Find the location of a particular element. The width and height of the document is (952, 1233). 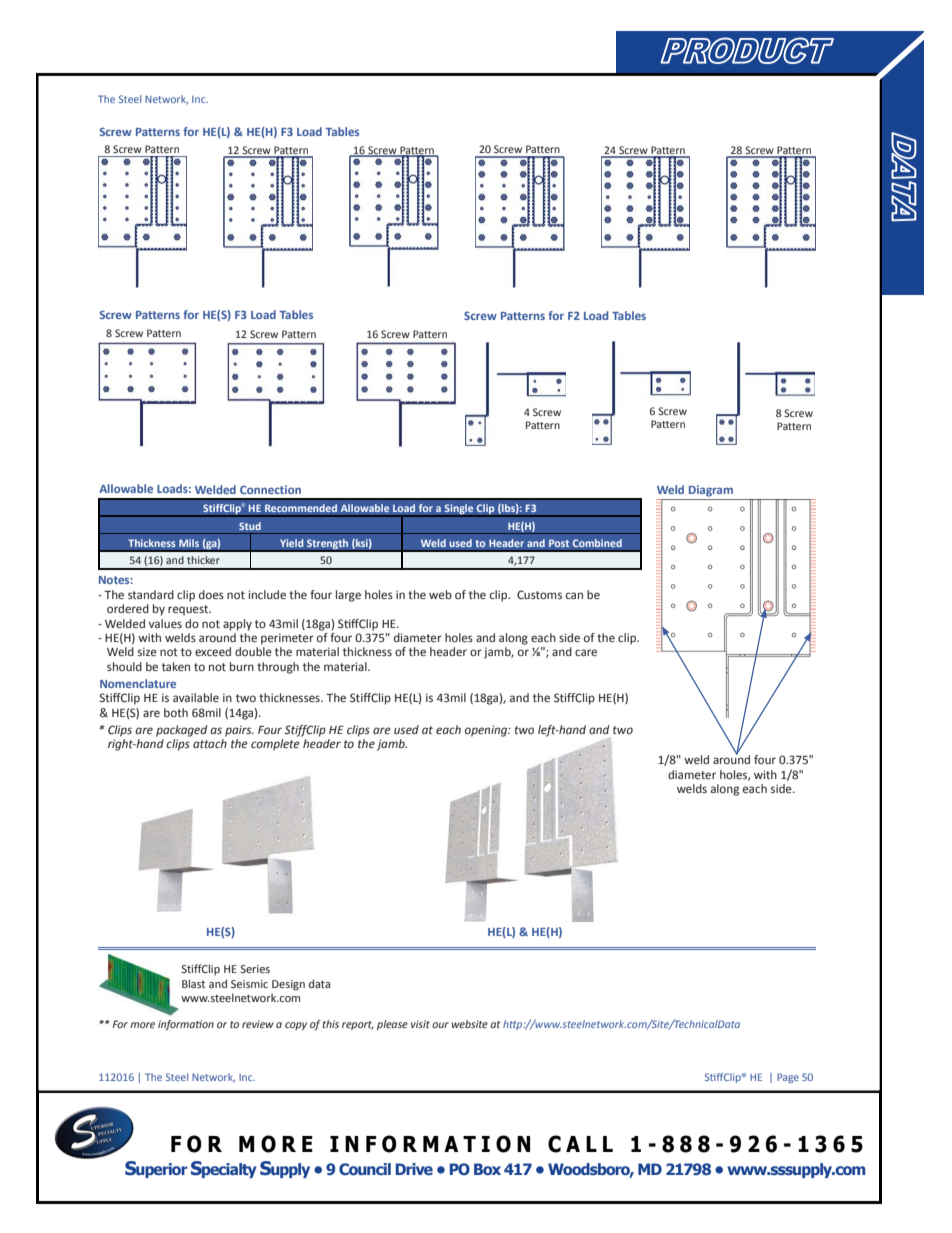

Diagram is located at coordinates (711, 491).
